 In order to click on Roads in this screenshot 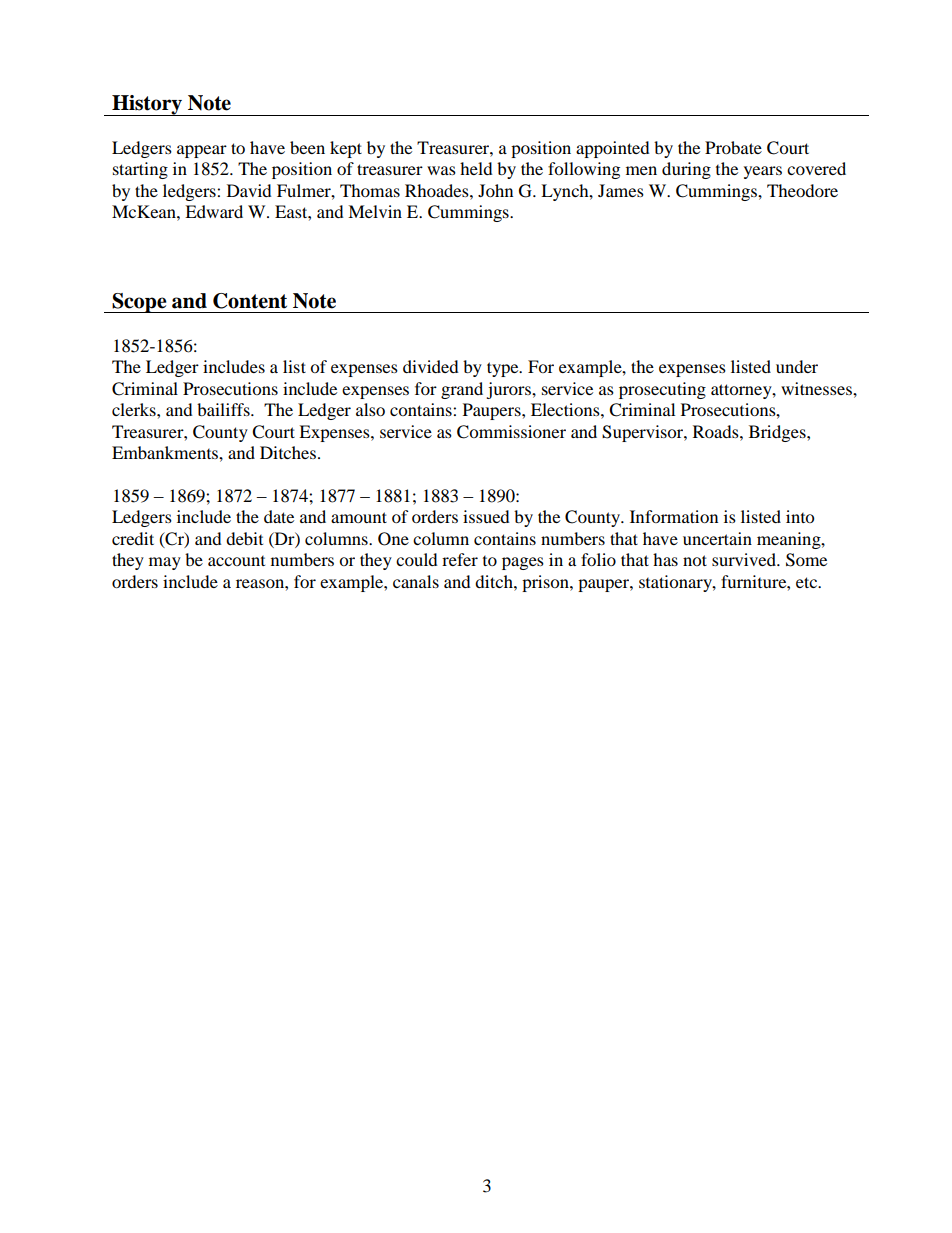, I will do `click(717, 431)`.
